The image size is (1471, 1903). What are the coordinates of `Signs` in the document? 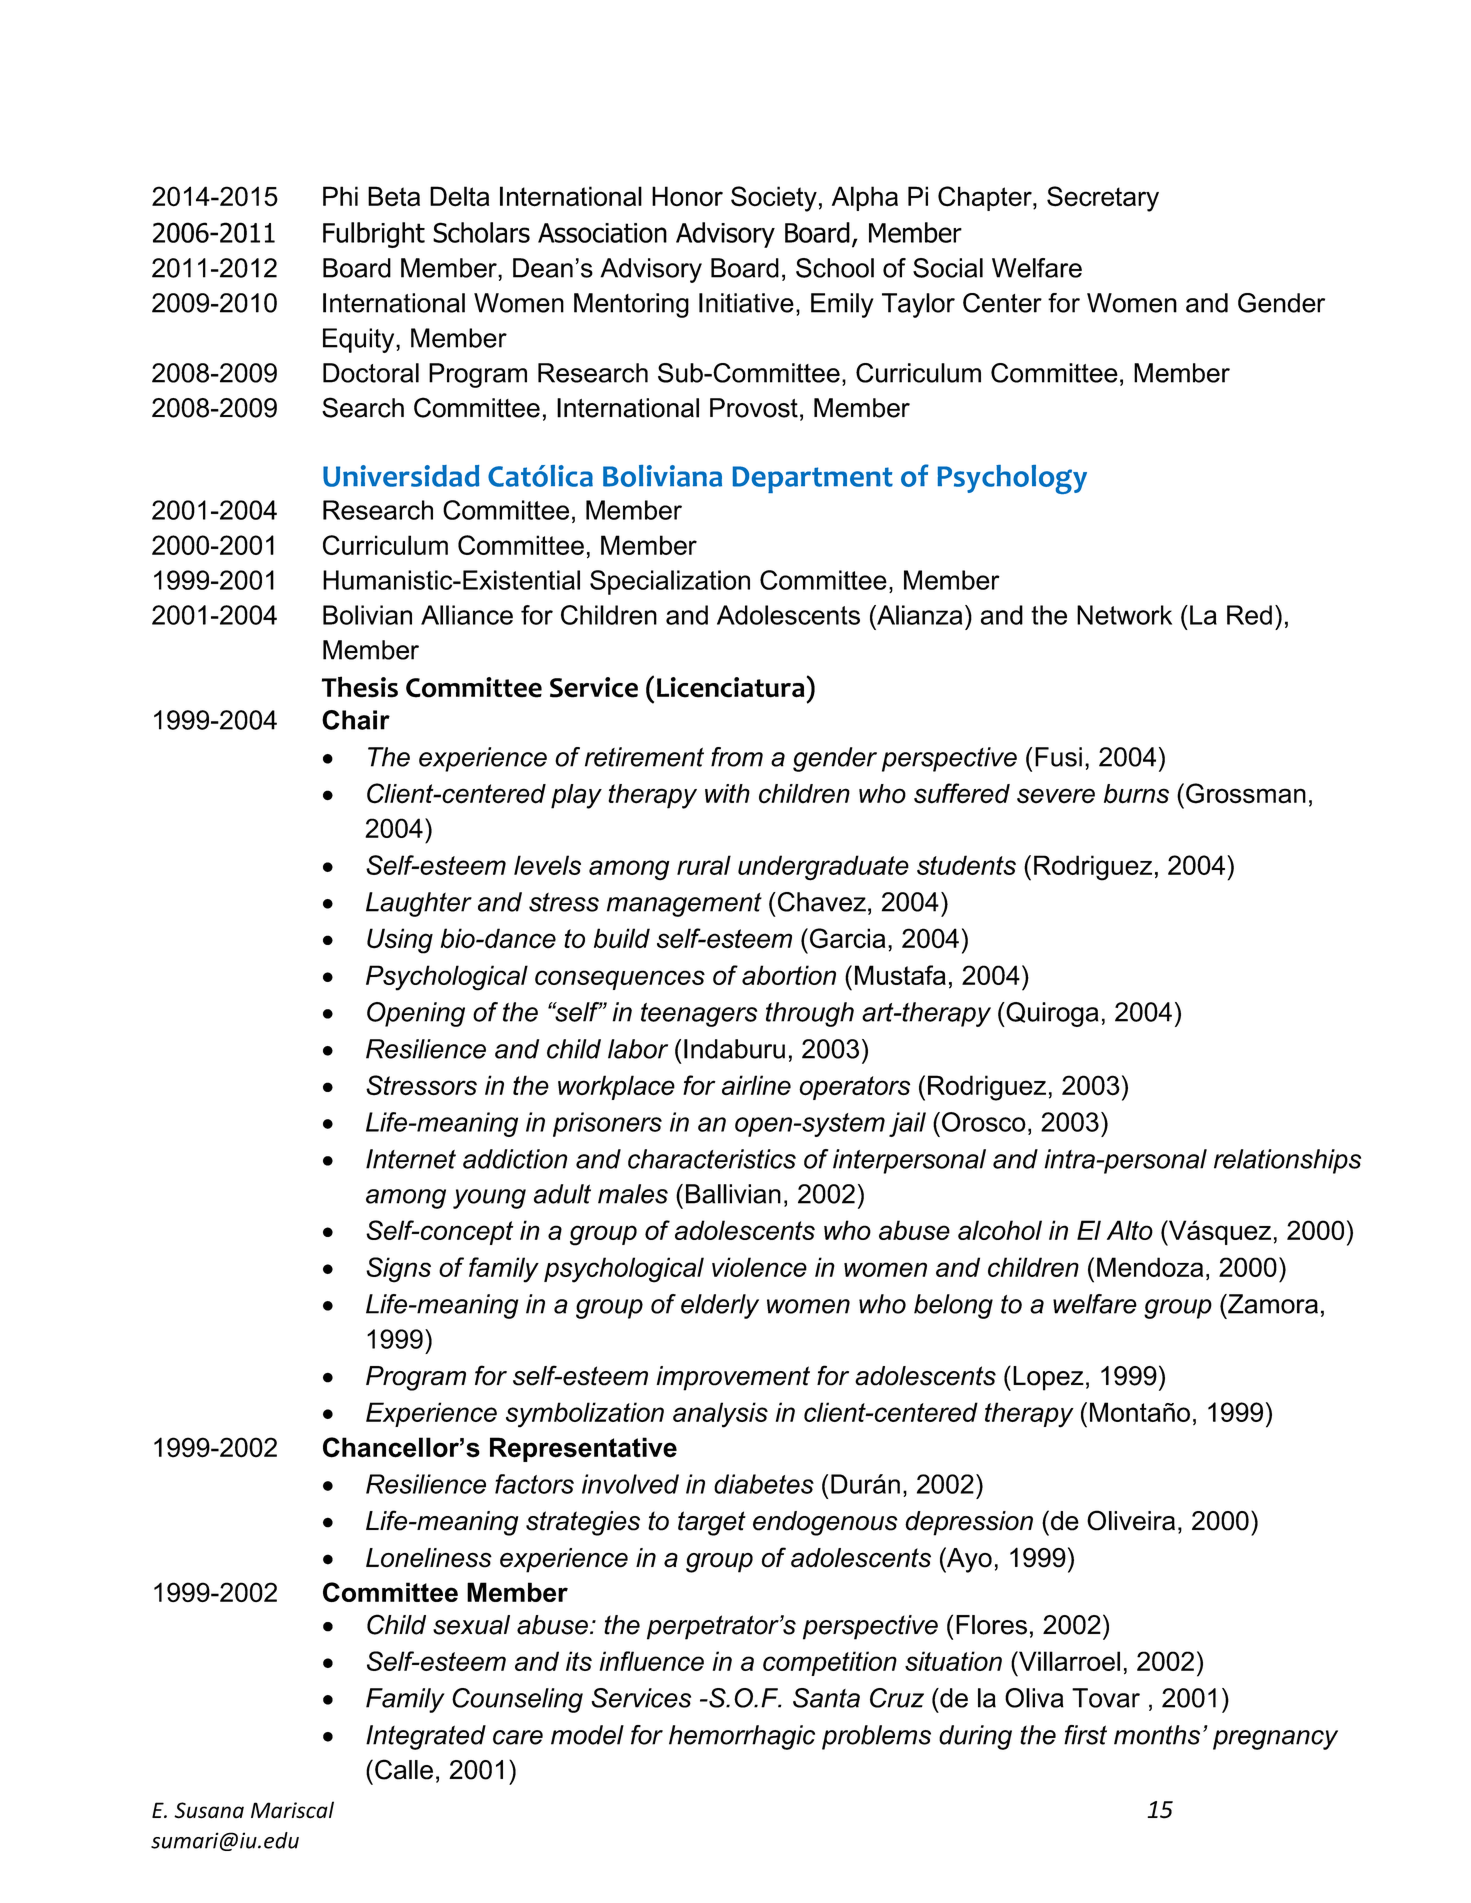 It's located at (398, 1270).
